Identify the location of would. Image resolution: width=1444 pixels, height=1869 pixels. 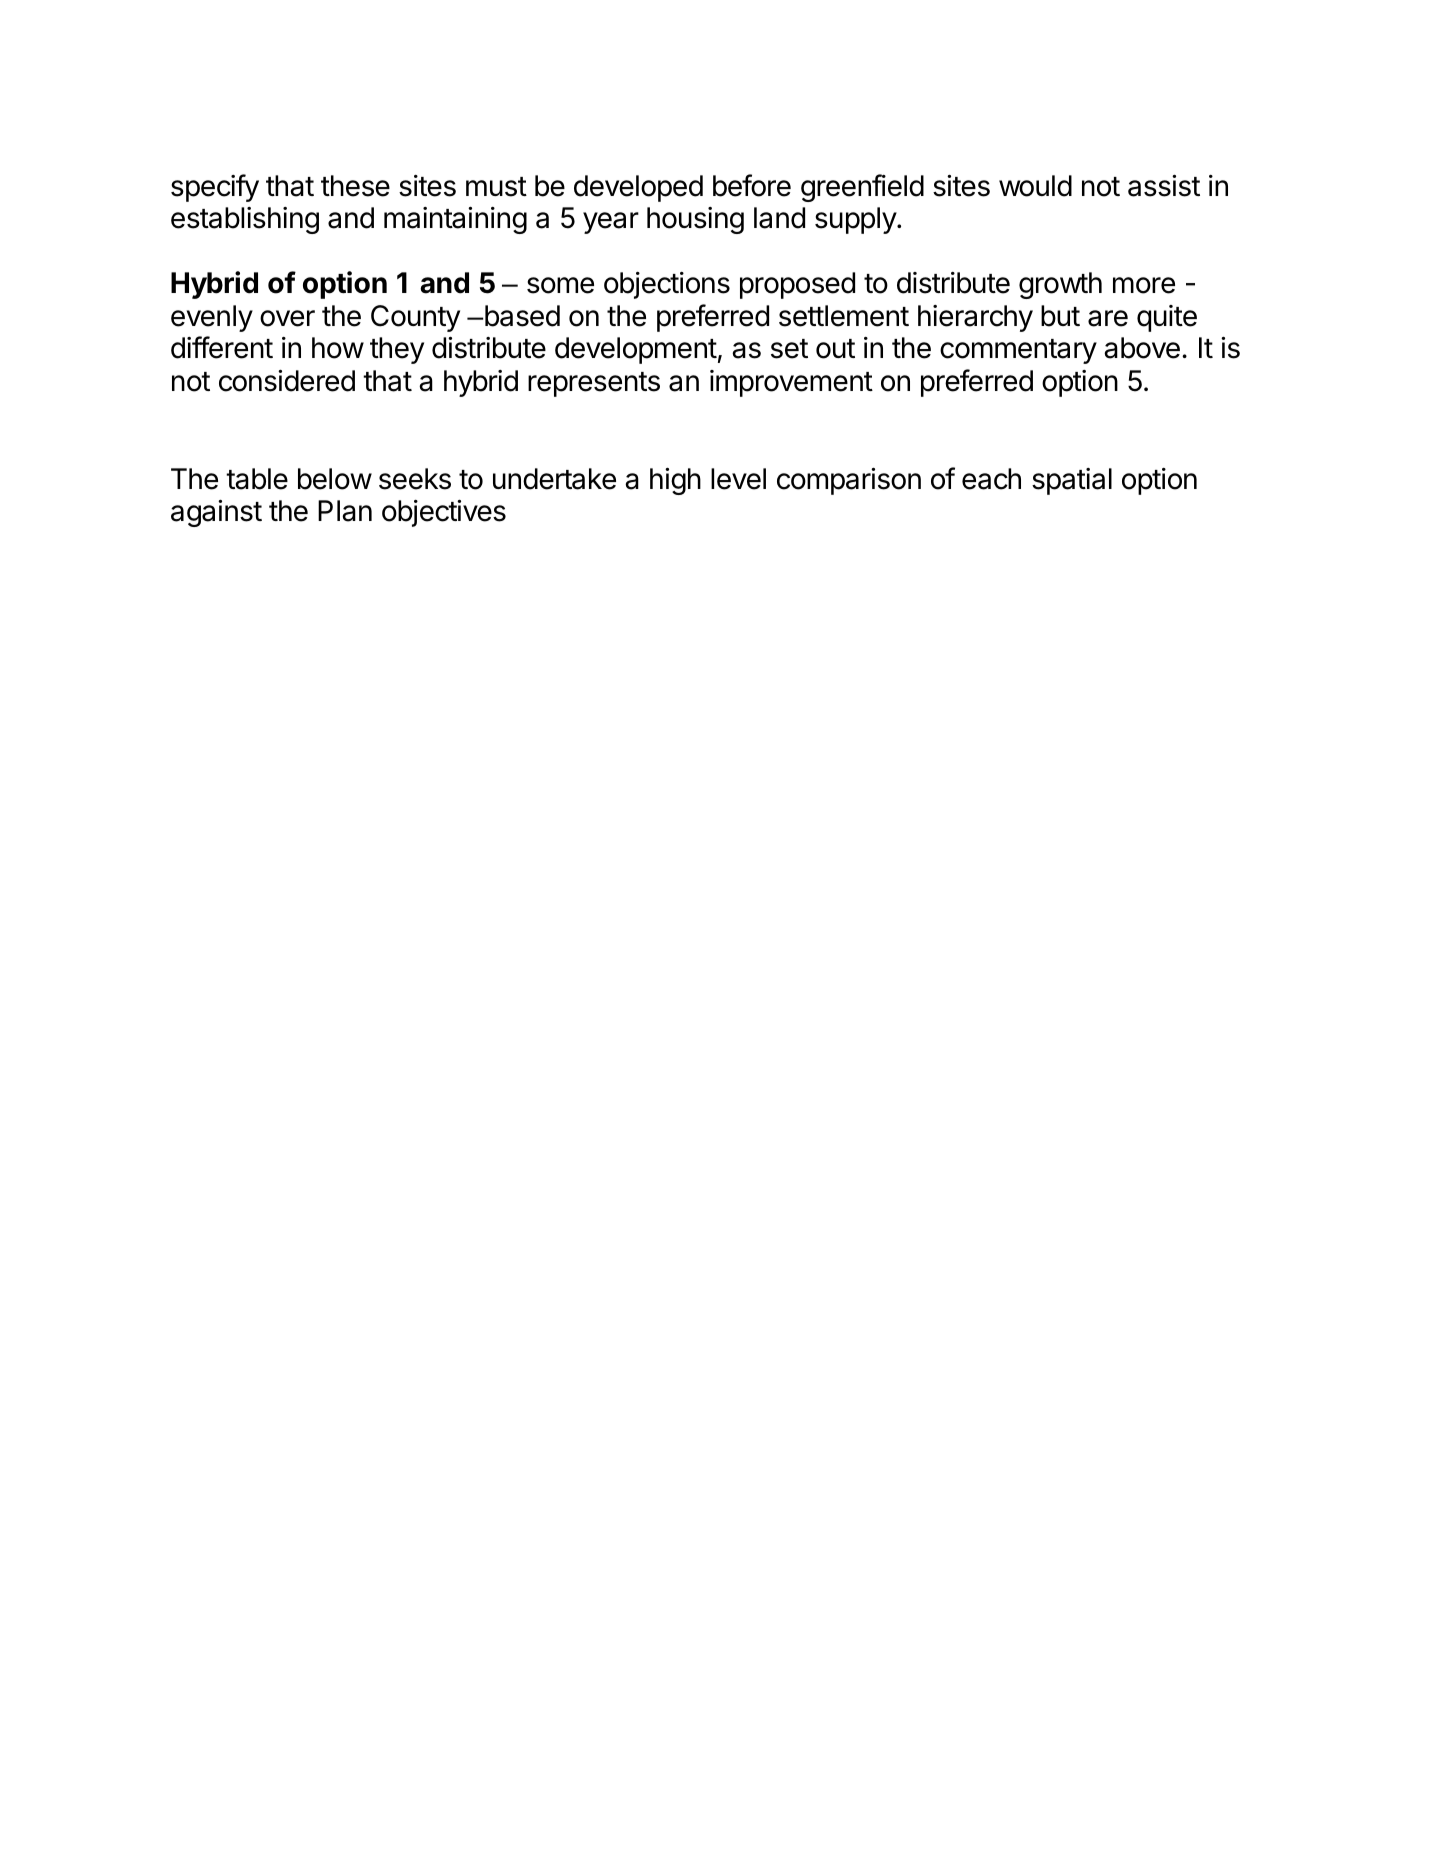
(1035, 186).
